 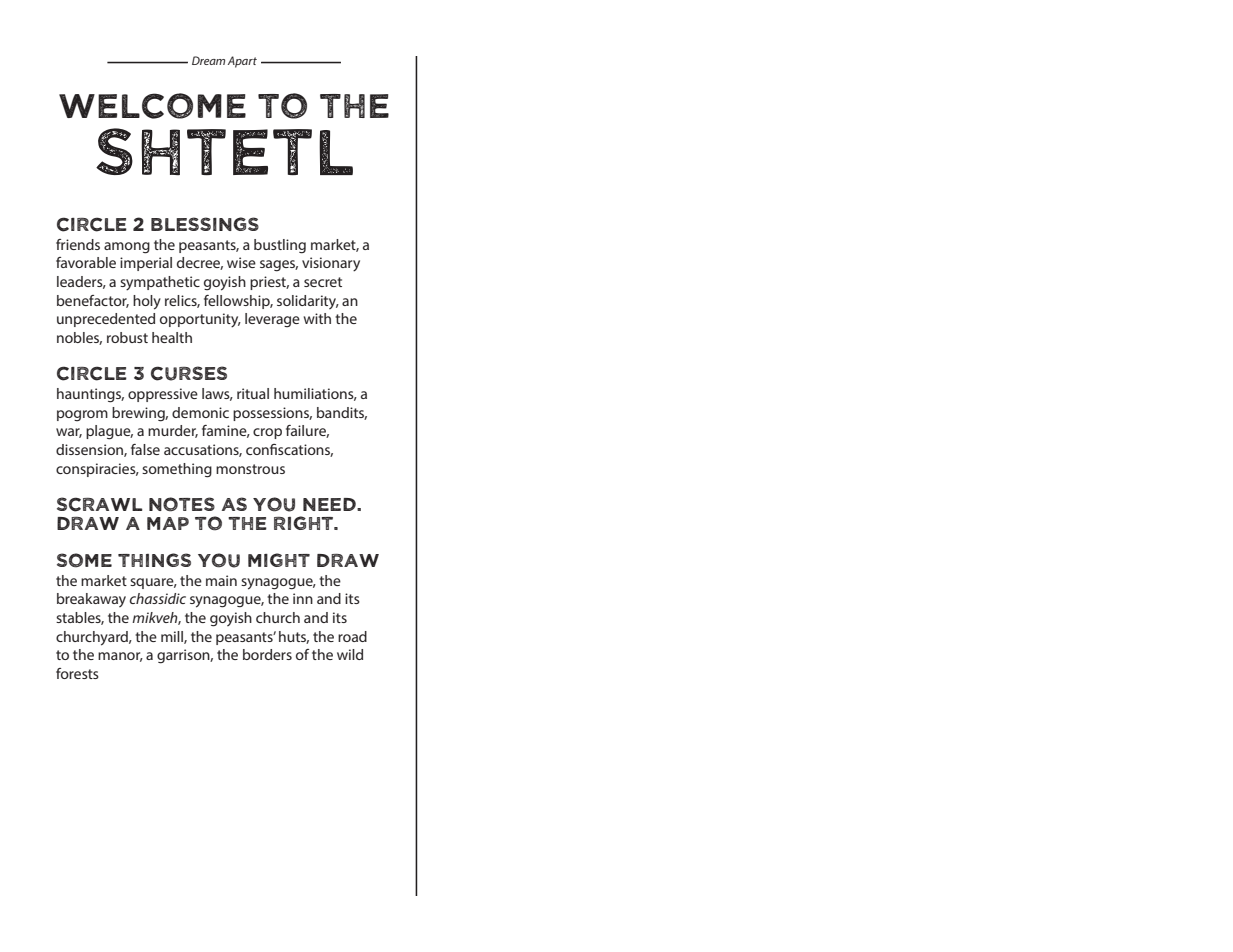 I want to click on monstrous, so click(x=250, y=469).
